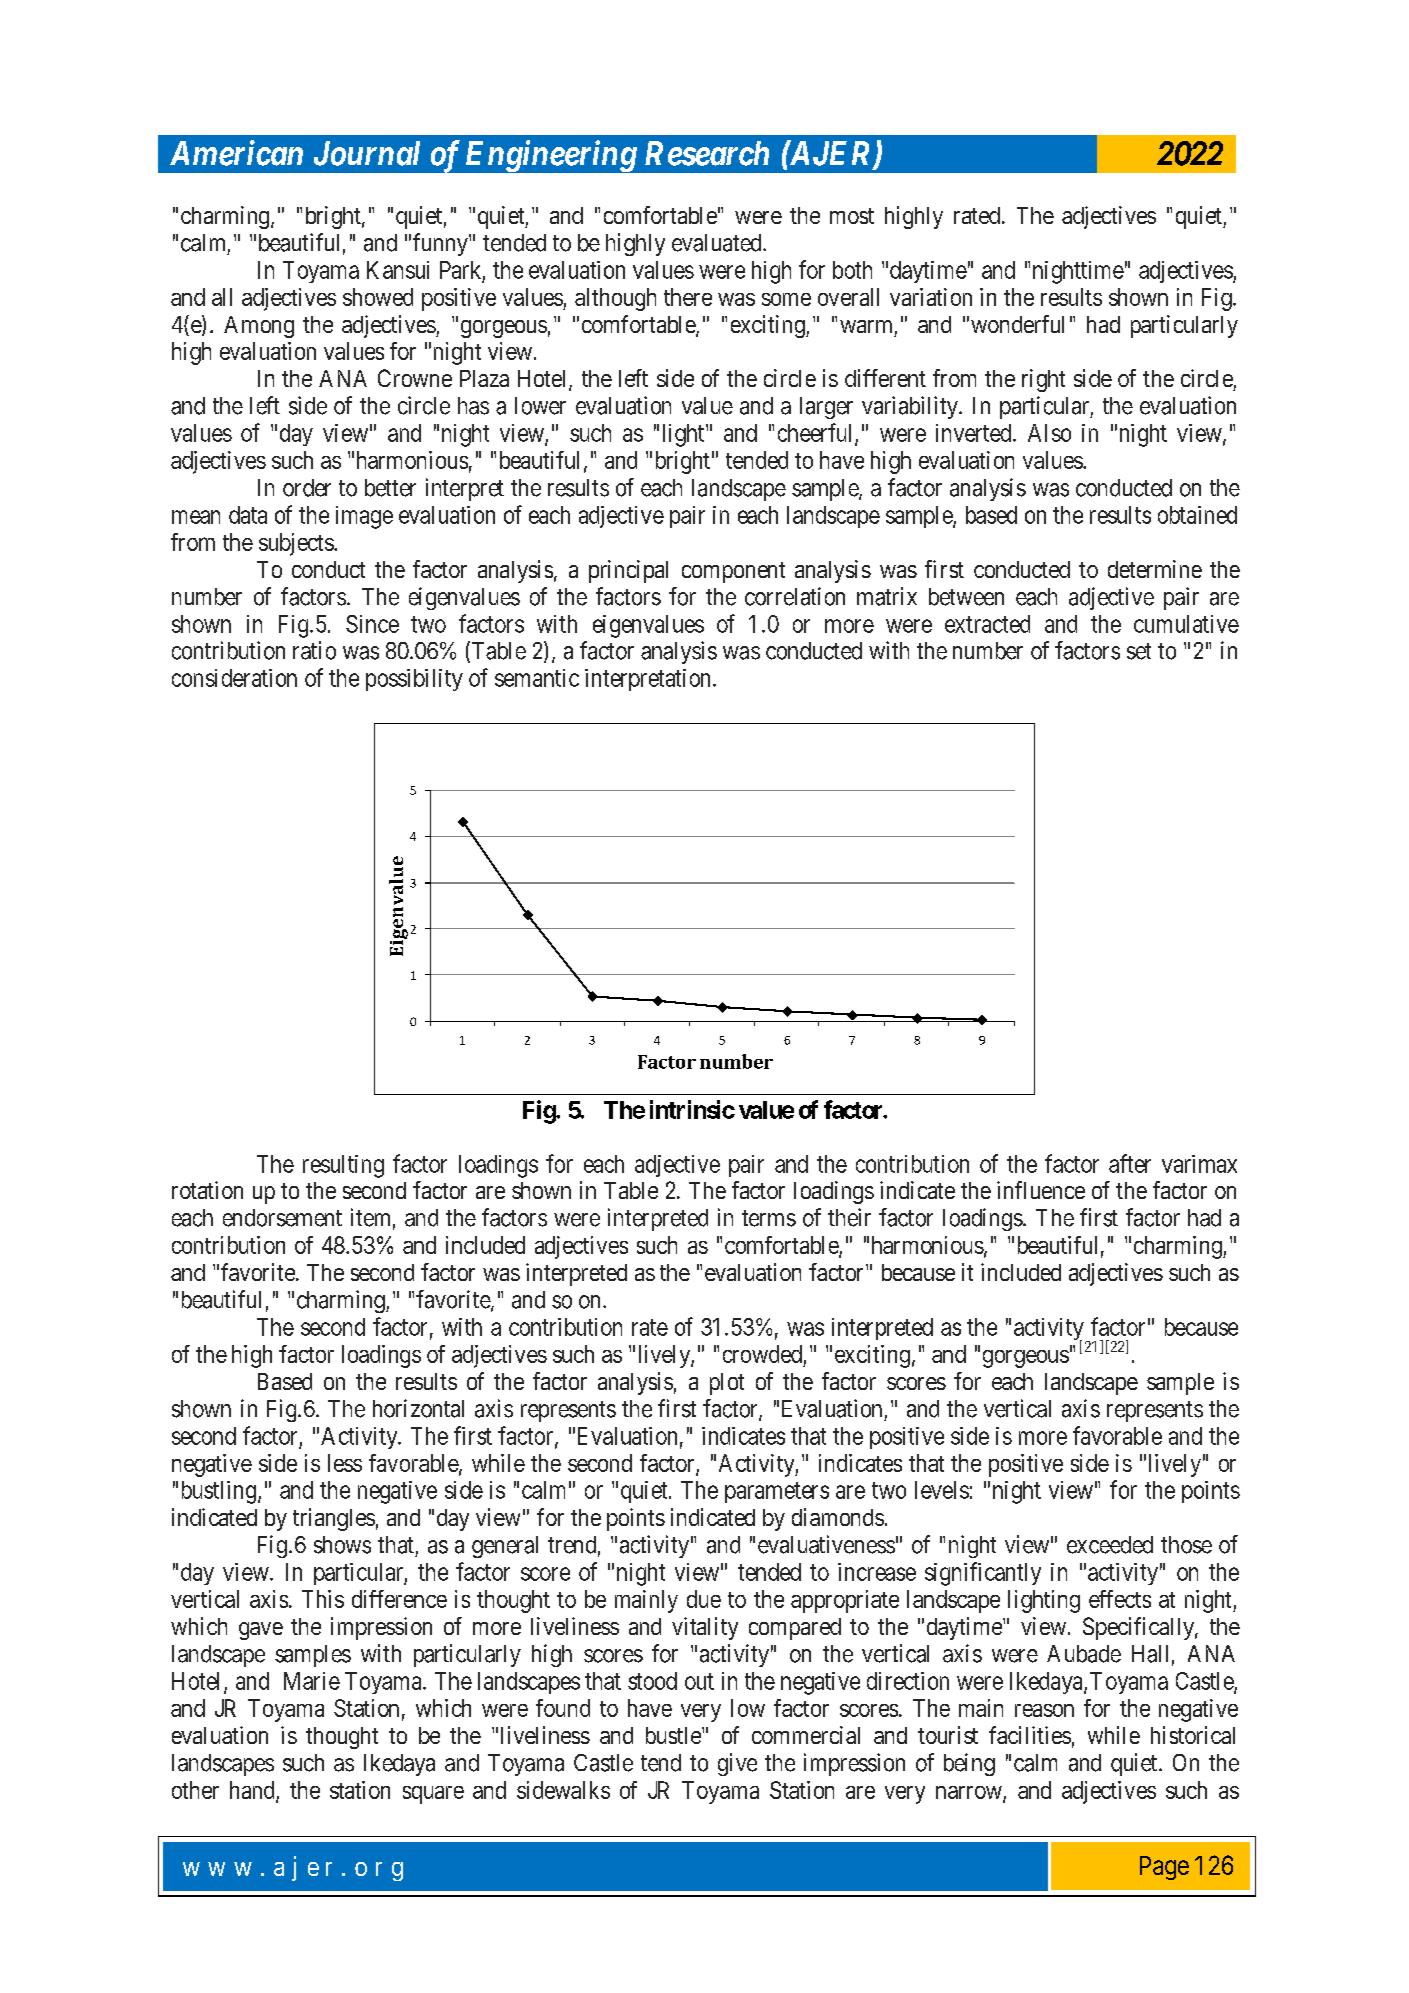 This screenshot has width=1409, height=1993. Describe the element at coordinates (849, 1217) in the screenshot. I see `their` at that location.
